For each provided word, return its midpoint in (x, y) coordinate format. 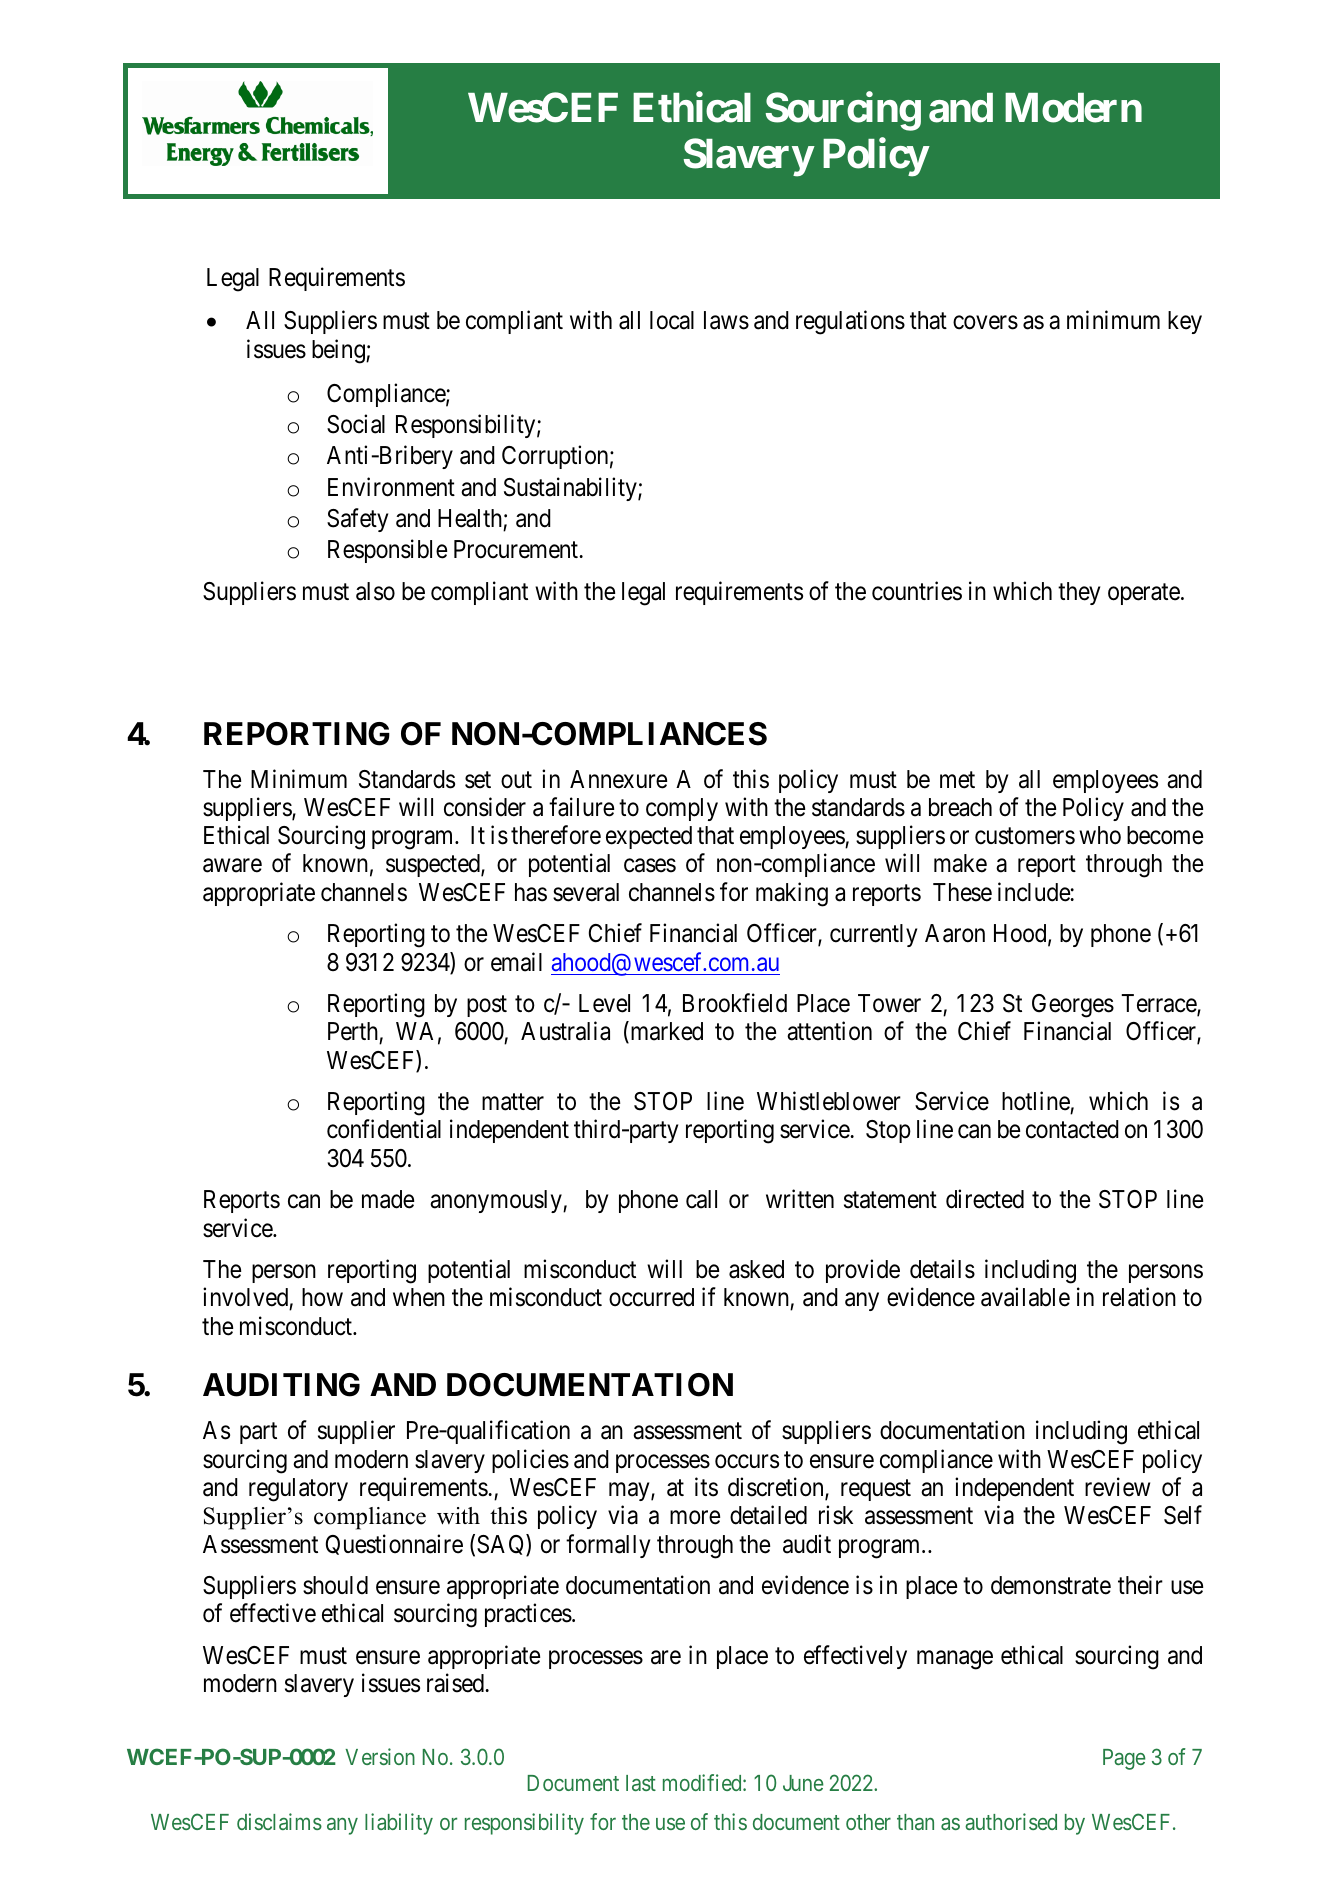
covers (985, 323)
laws (726, 320)
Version (380, 1756)
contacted (1072, 1129)
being (339, 351)
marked (665, 1033)
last (641, 1783)
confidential (384, 1129)
